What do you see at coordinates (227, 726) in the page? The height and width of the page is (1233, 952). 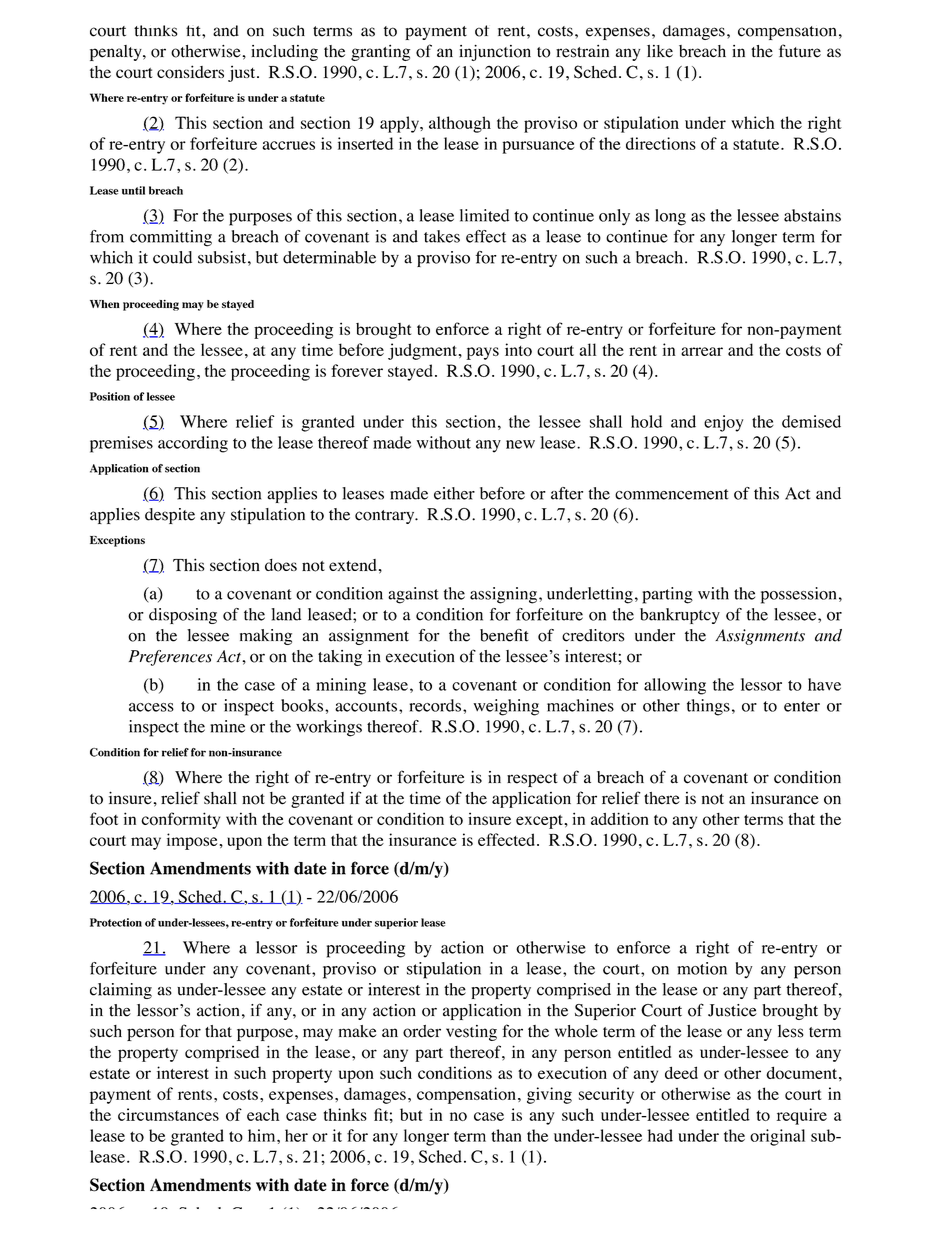 I see `mine` at bounding box center [227, 726].
